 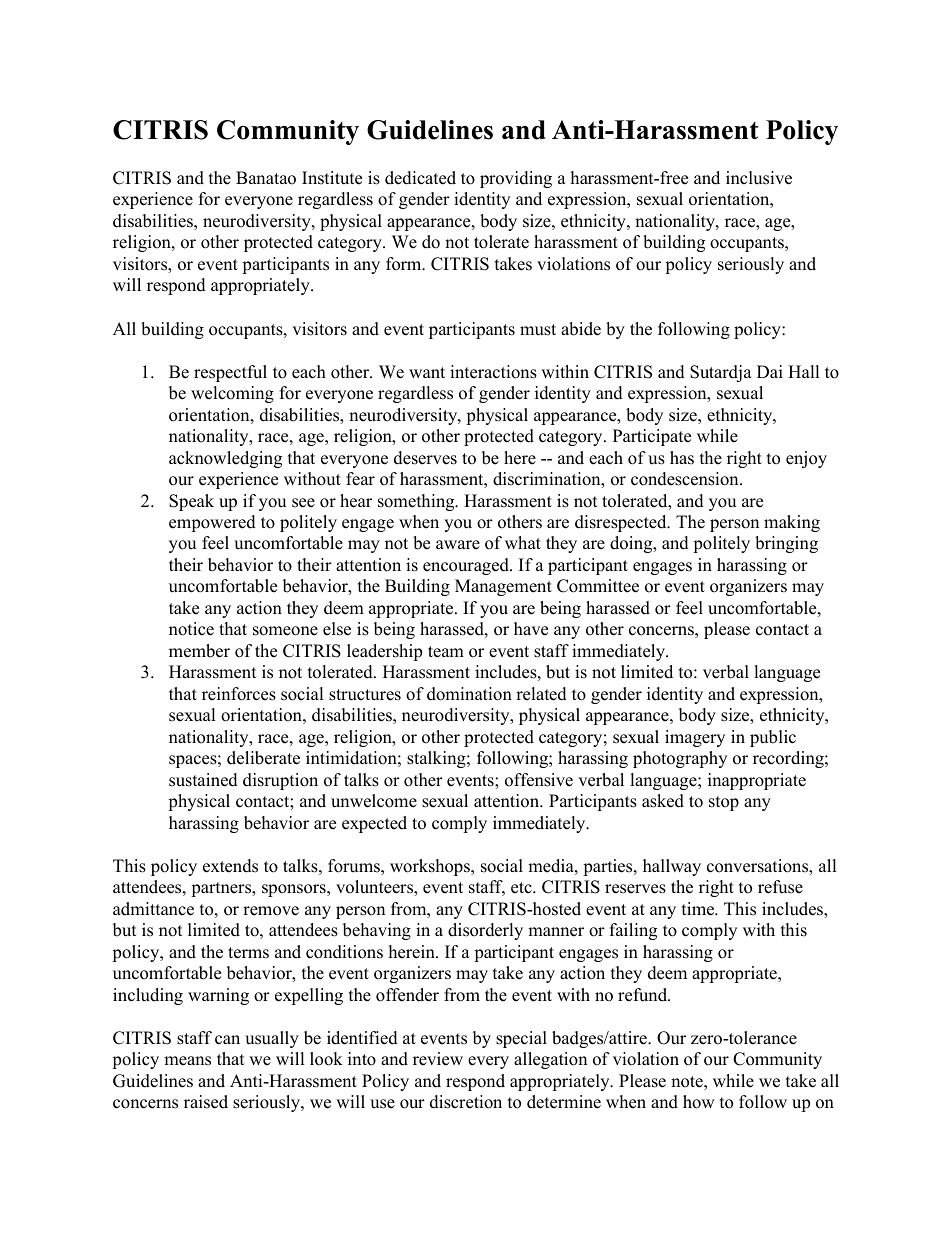 What do you see at coordinates (466, 1102) in the screenshot?
I see `discretion` at bounding box center [466, 1102].
